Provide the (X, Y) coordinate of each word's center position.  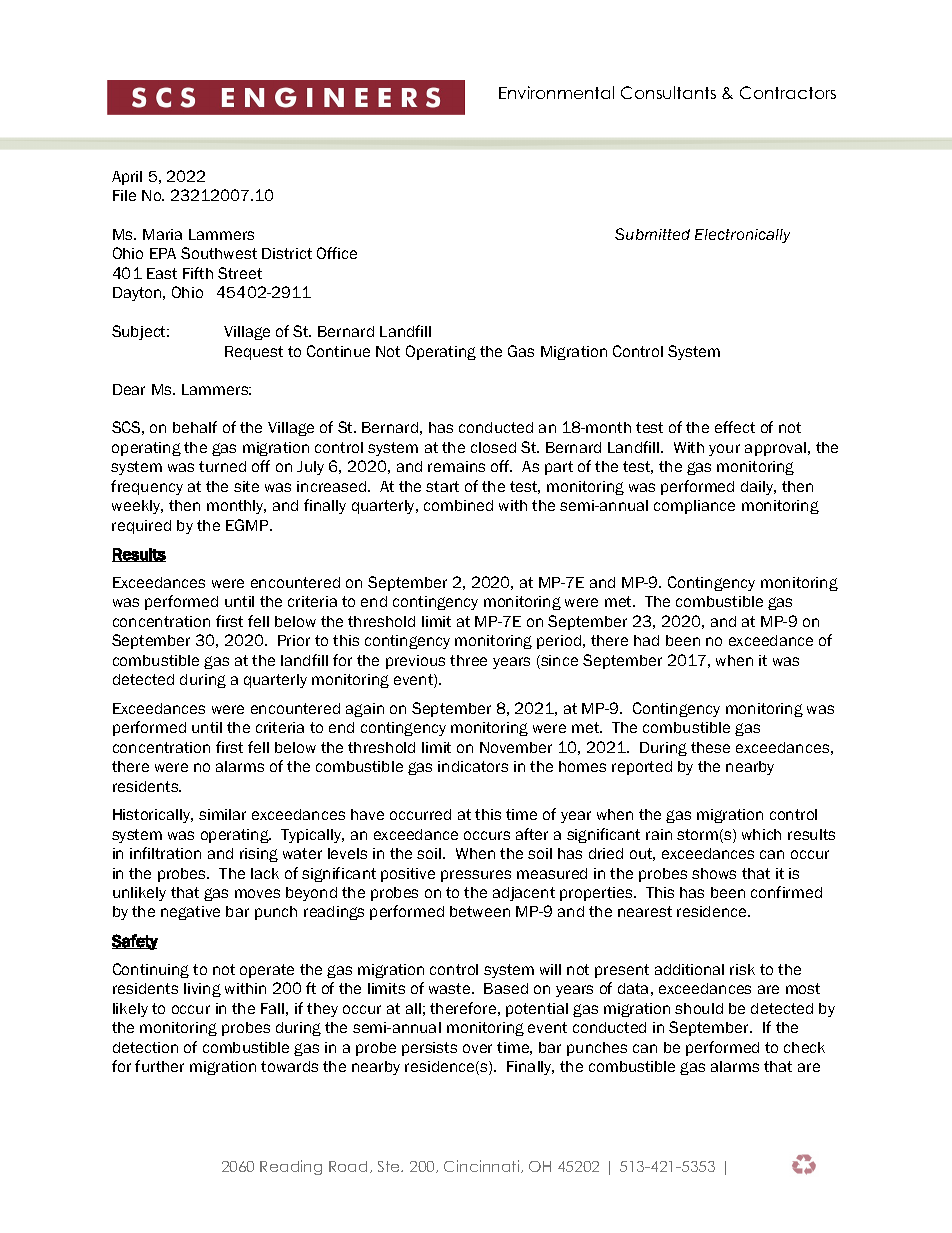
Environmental (556, 92)
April (127, 178)
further (159, 1066)
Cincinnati (483, 1166)
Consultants (668, 92)
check (804, 1047)
